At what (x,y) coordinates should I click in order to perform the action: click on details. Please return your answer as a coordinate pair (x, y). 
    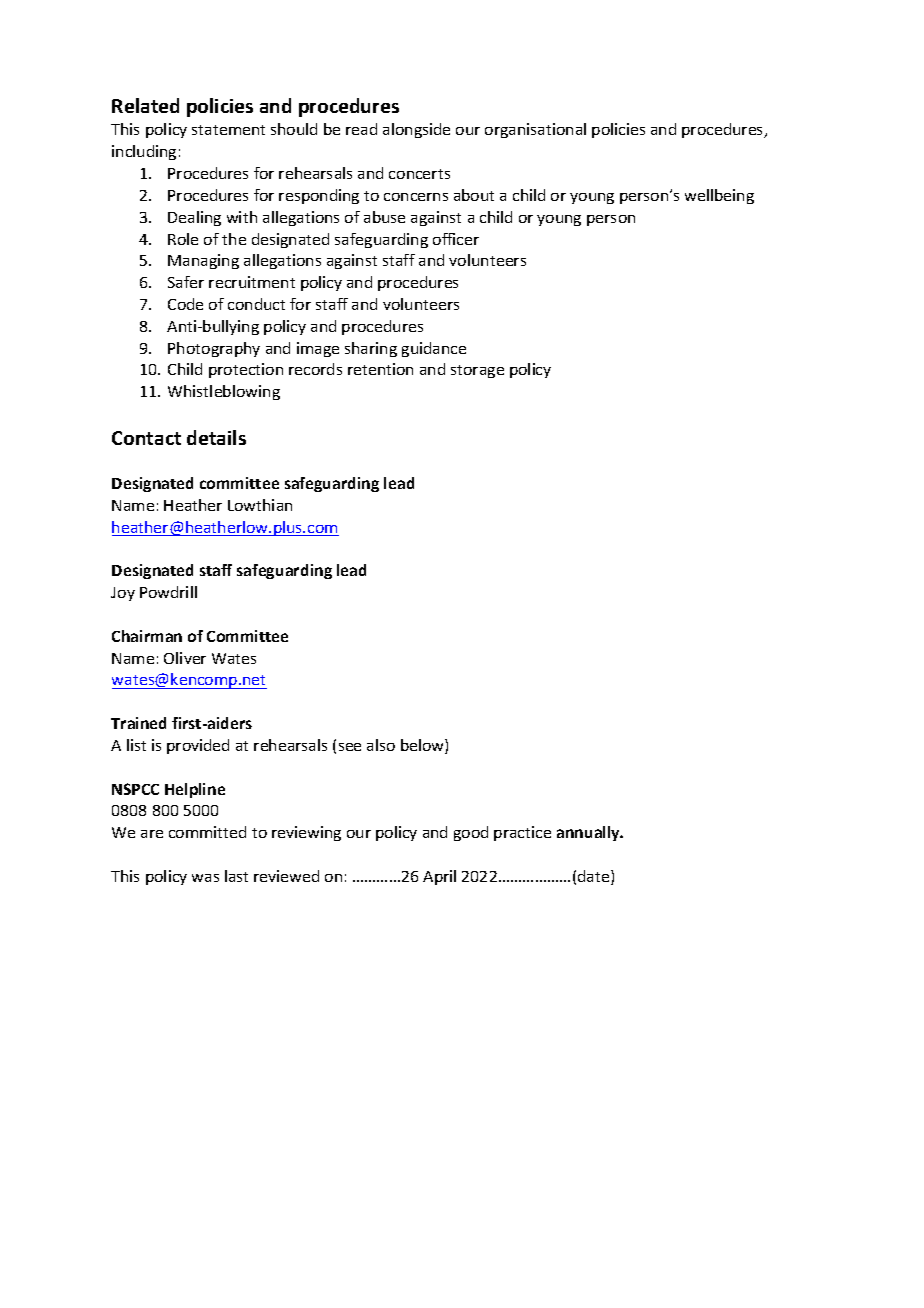
    Looking at the image, I should click on (216, 437).
